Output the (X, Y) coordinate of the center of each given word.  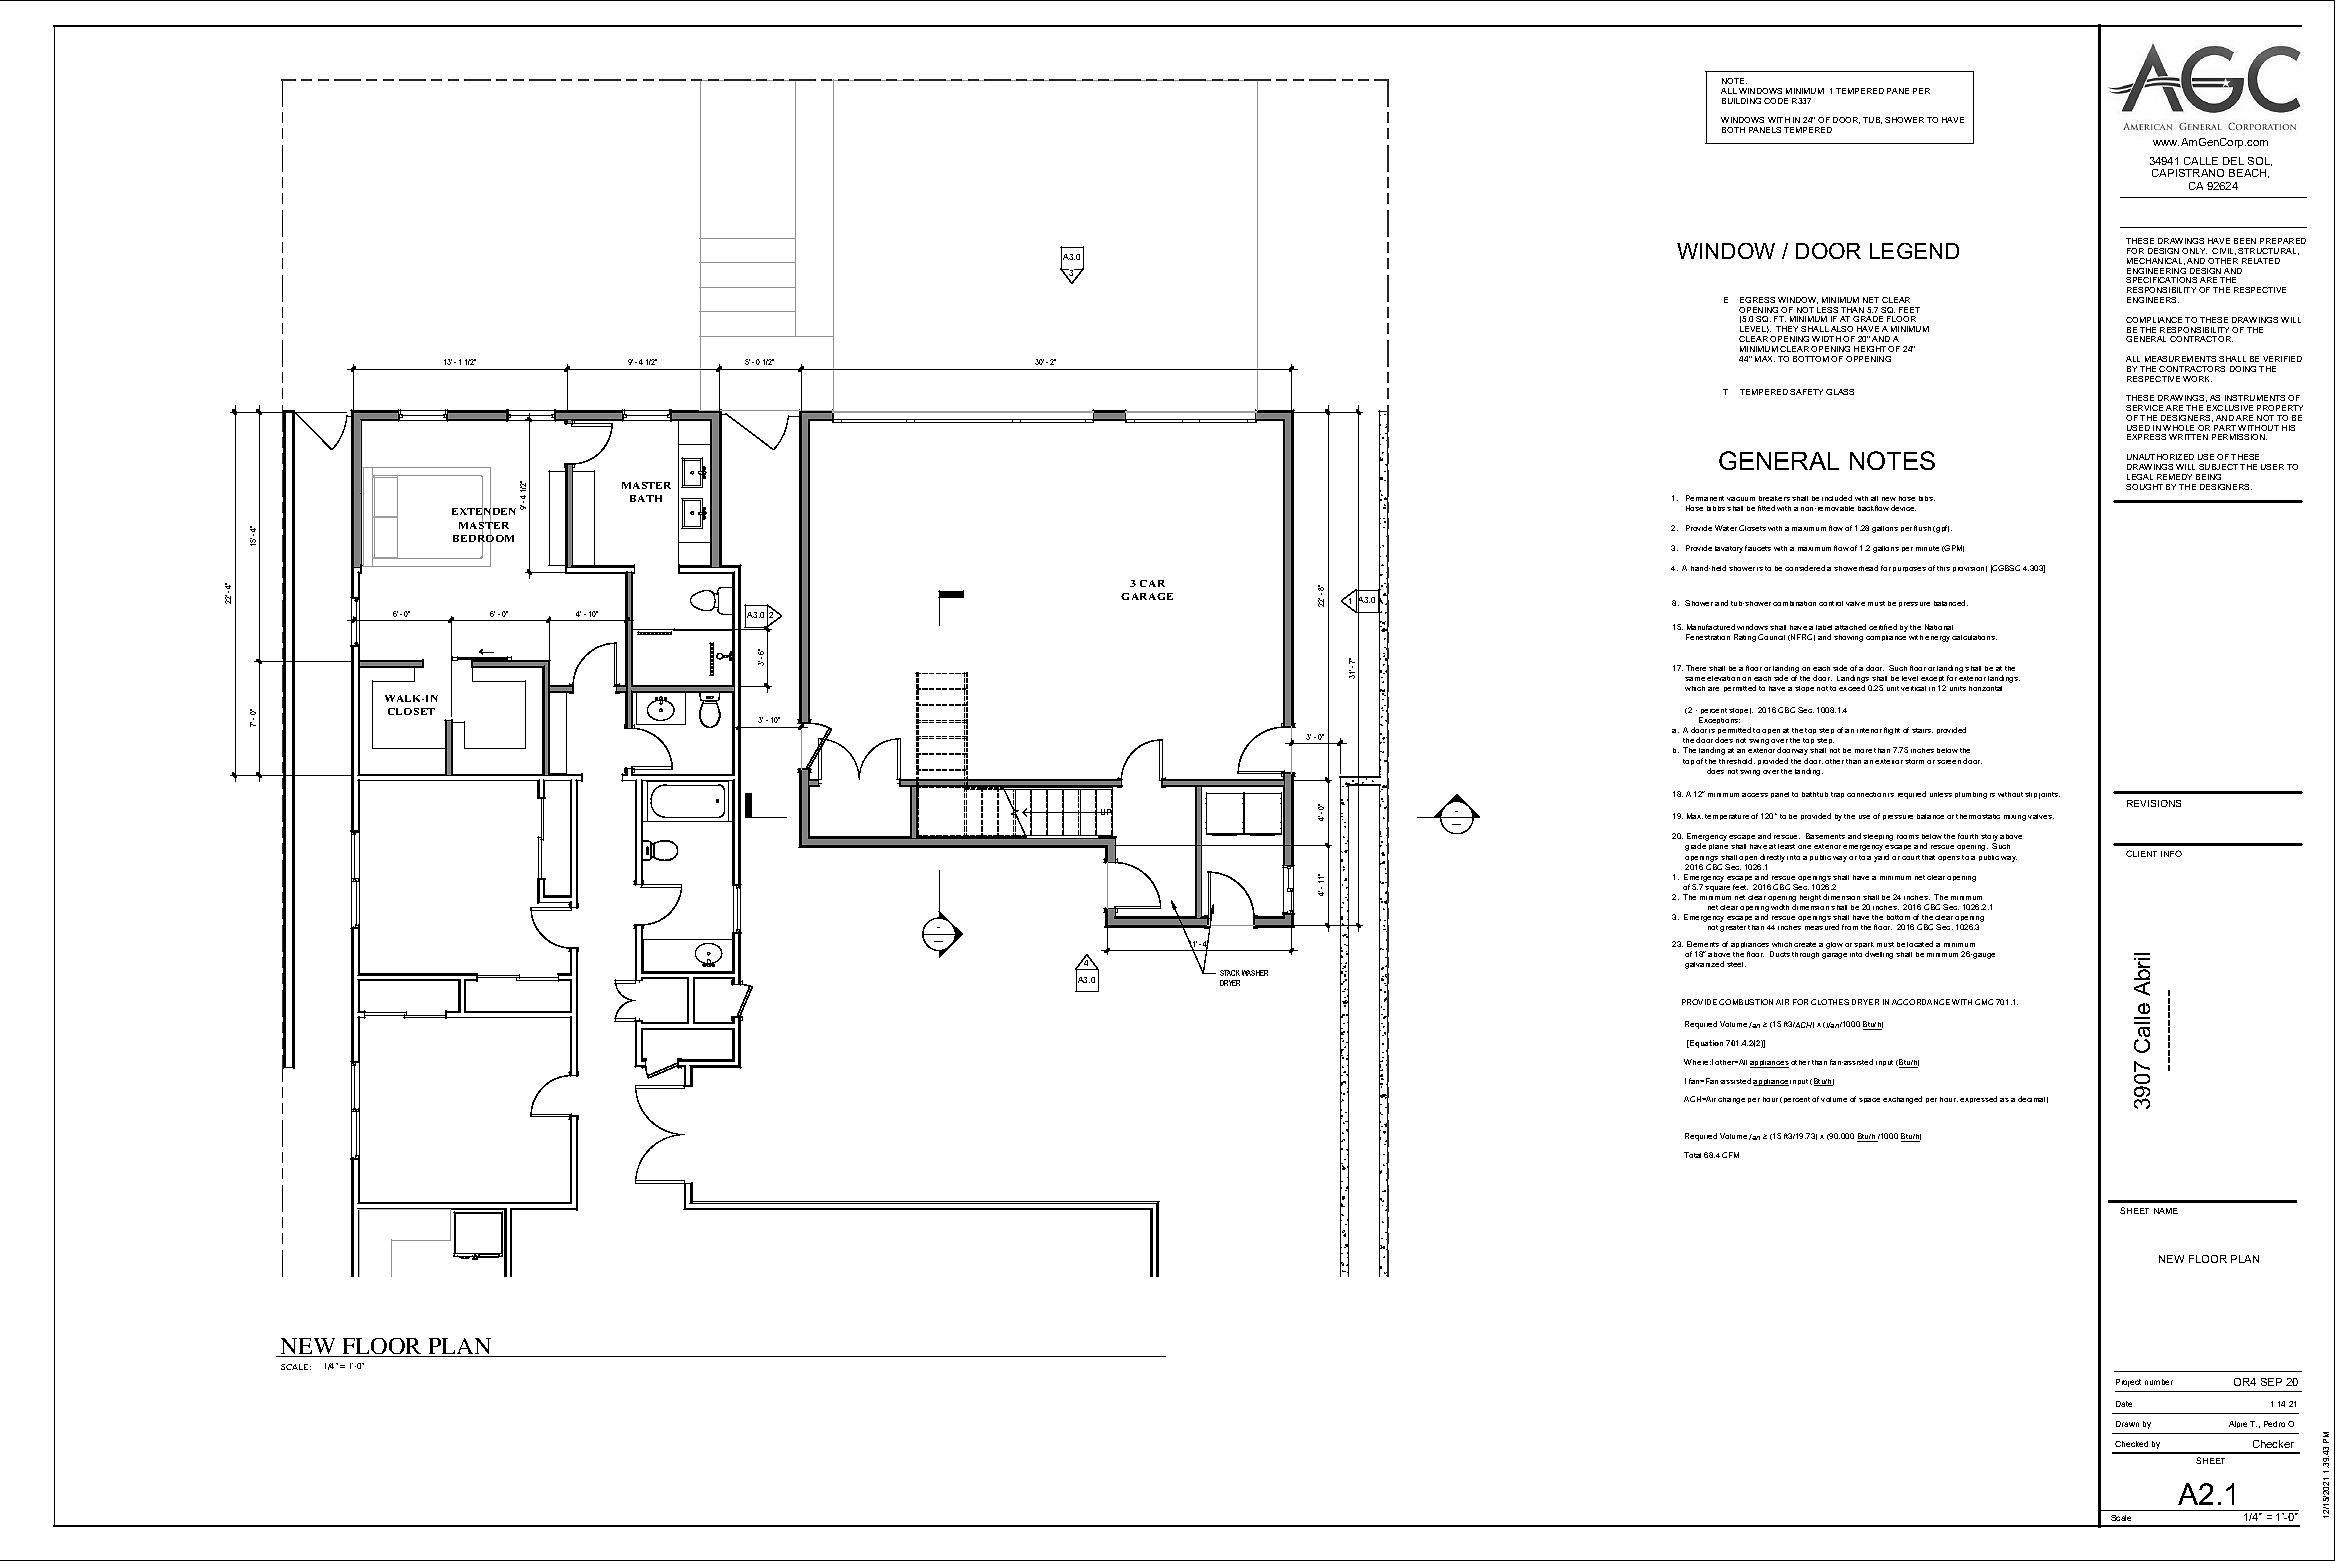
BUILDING (1741, 101)
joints (2049, 795)
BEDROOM (483, 538)
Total (1692, 1155)
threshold (1737, 761)
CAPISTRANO (2188, 173)
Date (2124, 1404)
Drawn (2127, 1424)
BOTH (1733, 130)
